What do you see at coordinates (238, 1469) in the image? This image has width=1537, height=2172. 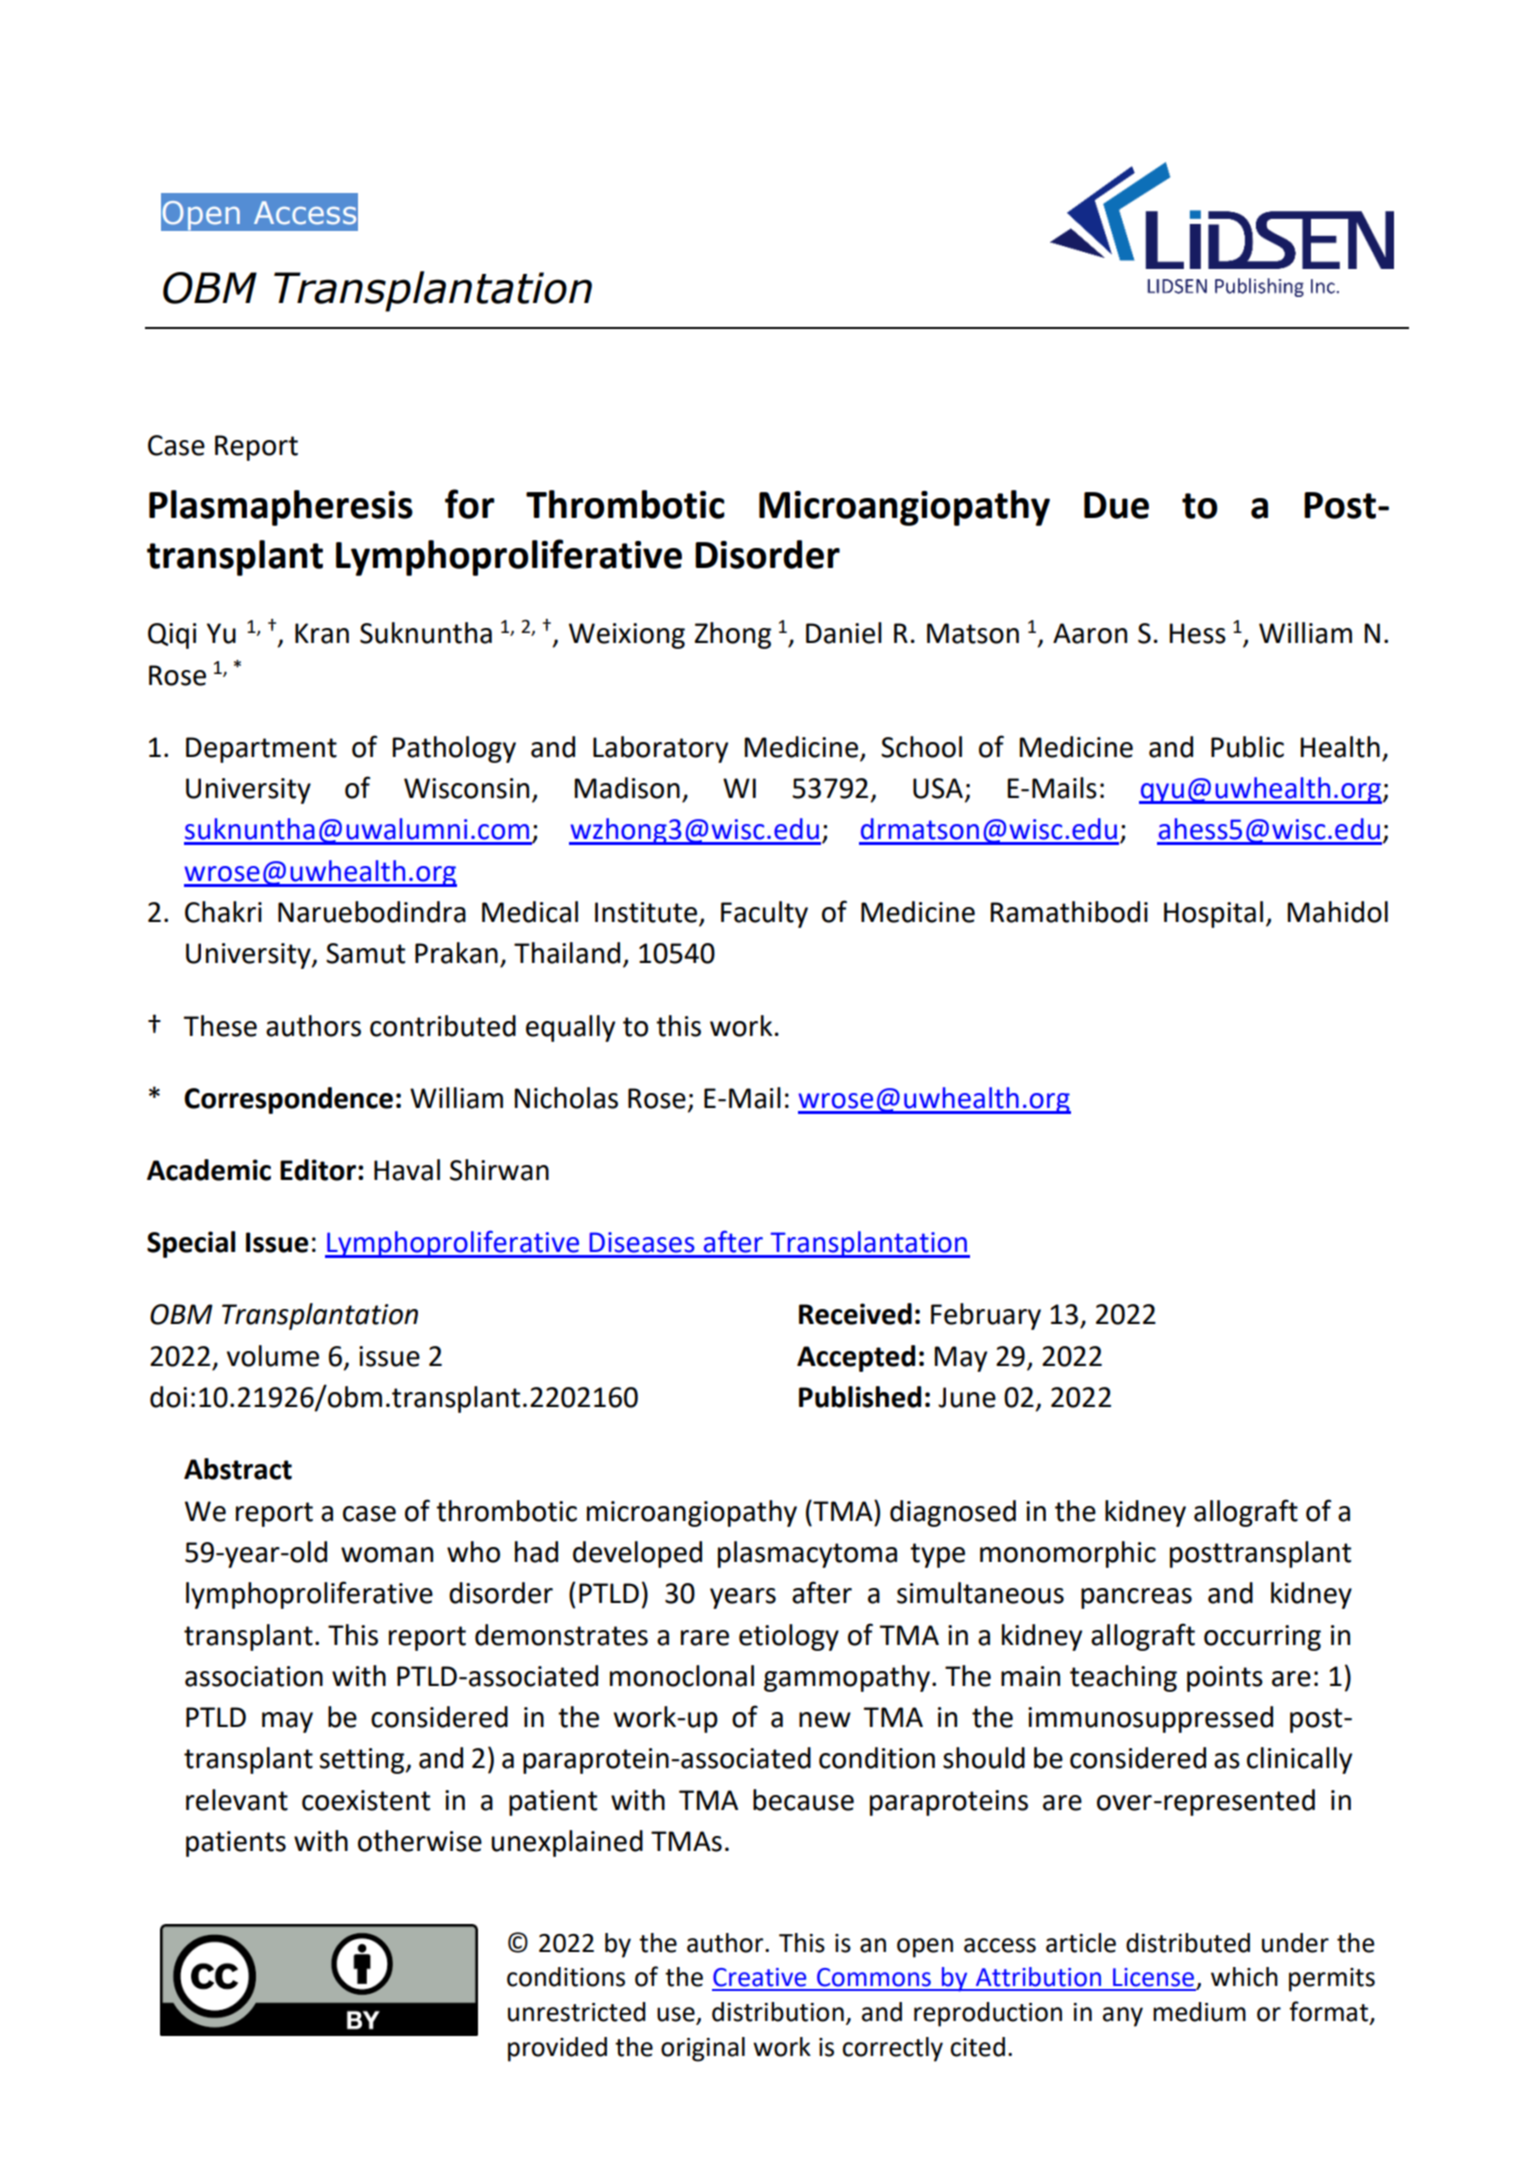 I see `Abstract` at bounding box center [238, 1469].
